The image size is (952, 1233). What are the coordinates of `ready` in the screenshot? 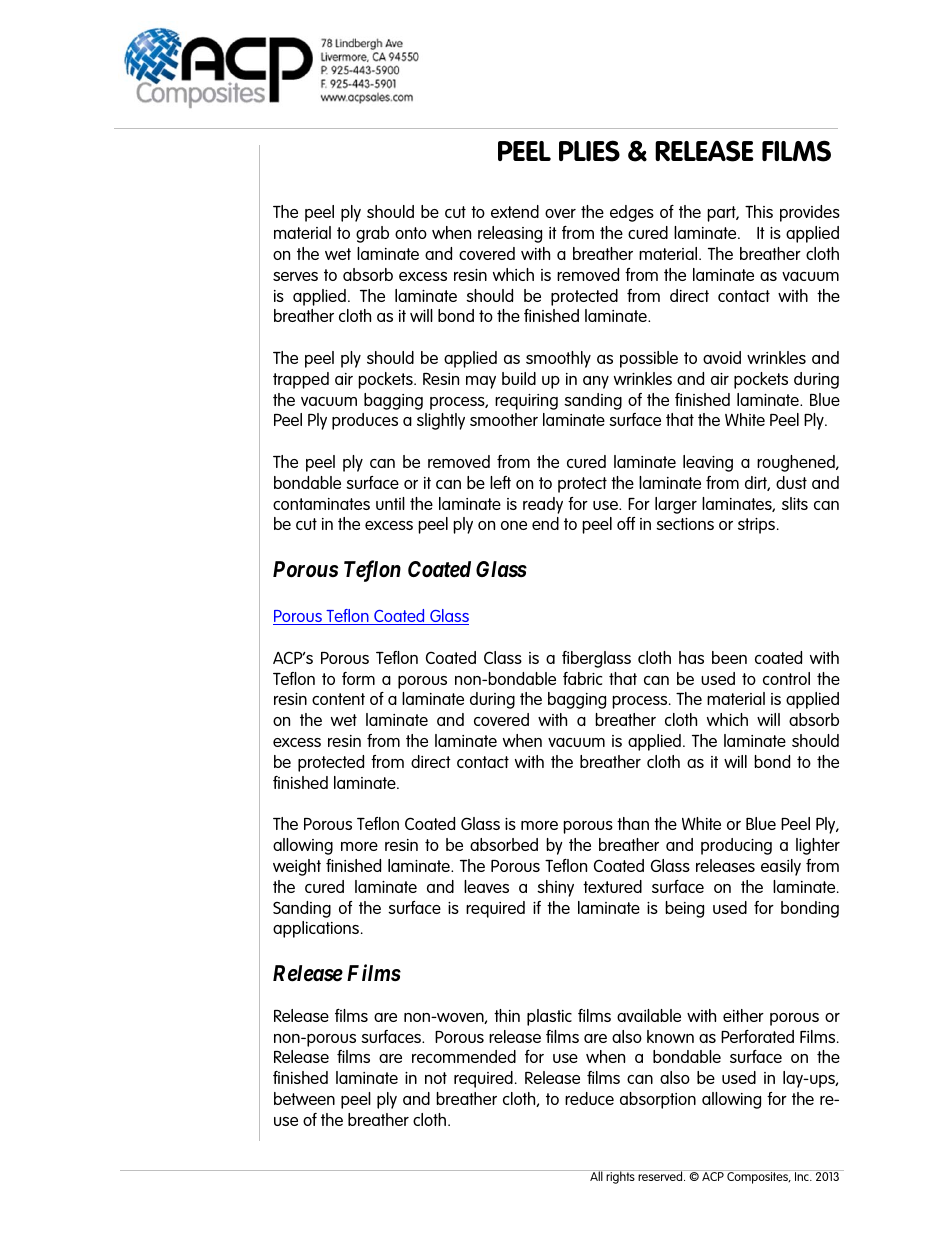 It's located at (543, 505).
